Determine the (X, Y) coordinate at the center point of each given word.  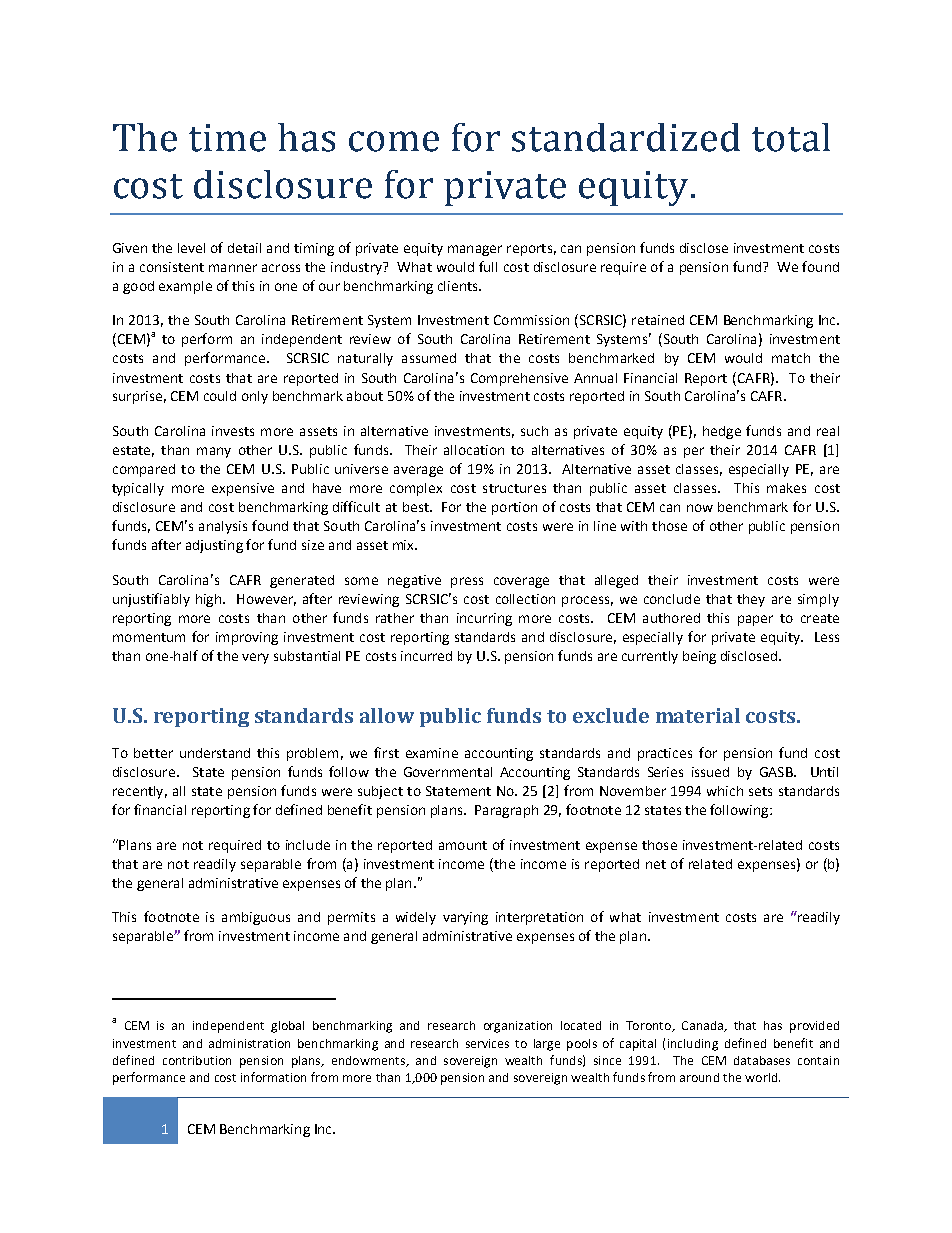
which (725, 791)
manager (475, 250)
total (791, 137)
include (308, 845)
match (791, 358)
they (751, 600)
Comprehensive (519, 379)
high (208, 600)
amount (463, 845)
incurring (484, 619)
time (227, 138)
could (220, 396)
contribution (197, 1060)
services (487, 1043)
